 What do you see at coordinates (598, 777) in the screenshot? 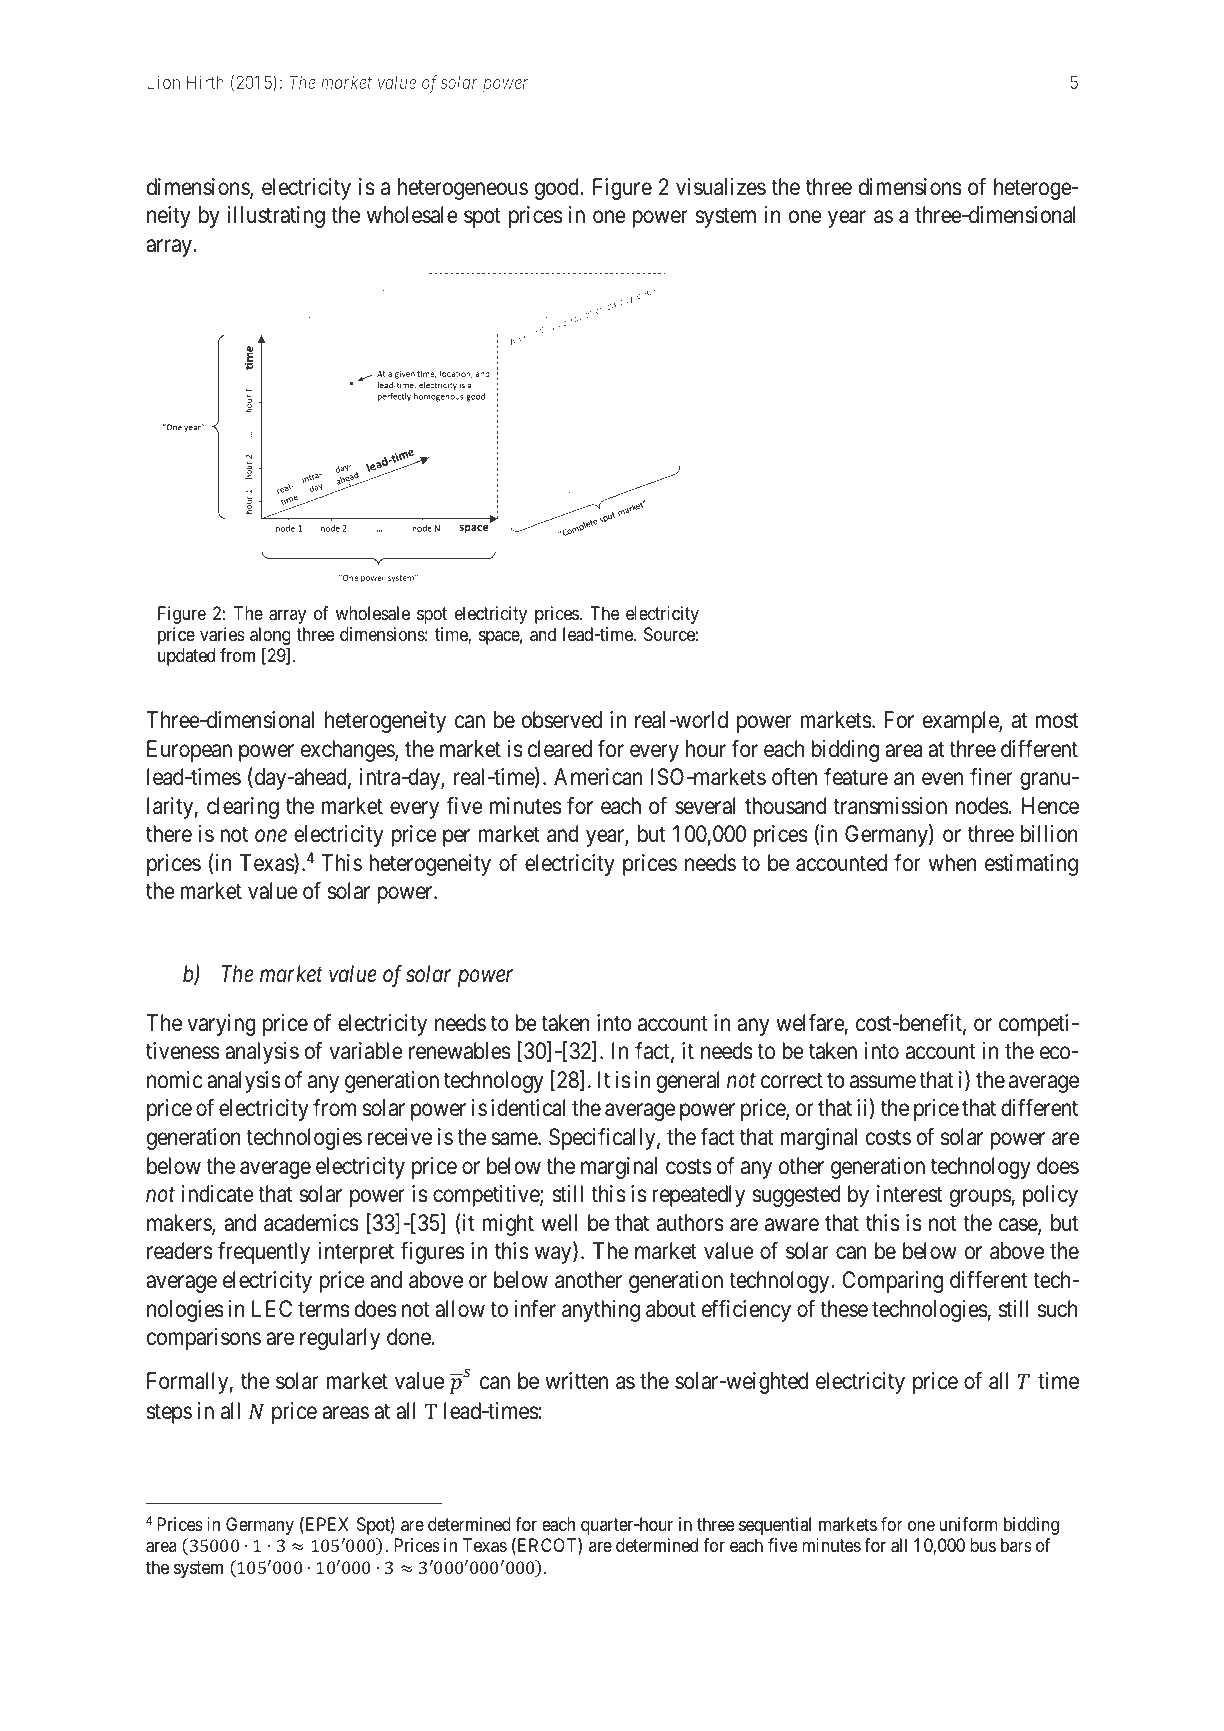
I see `American` at bounding box center [598, 777].
